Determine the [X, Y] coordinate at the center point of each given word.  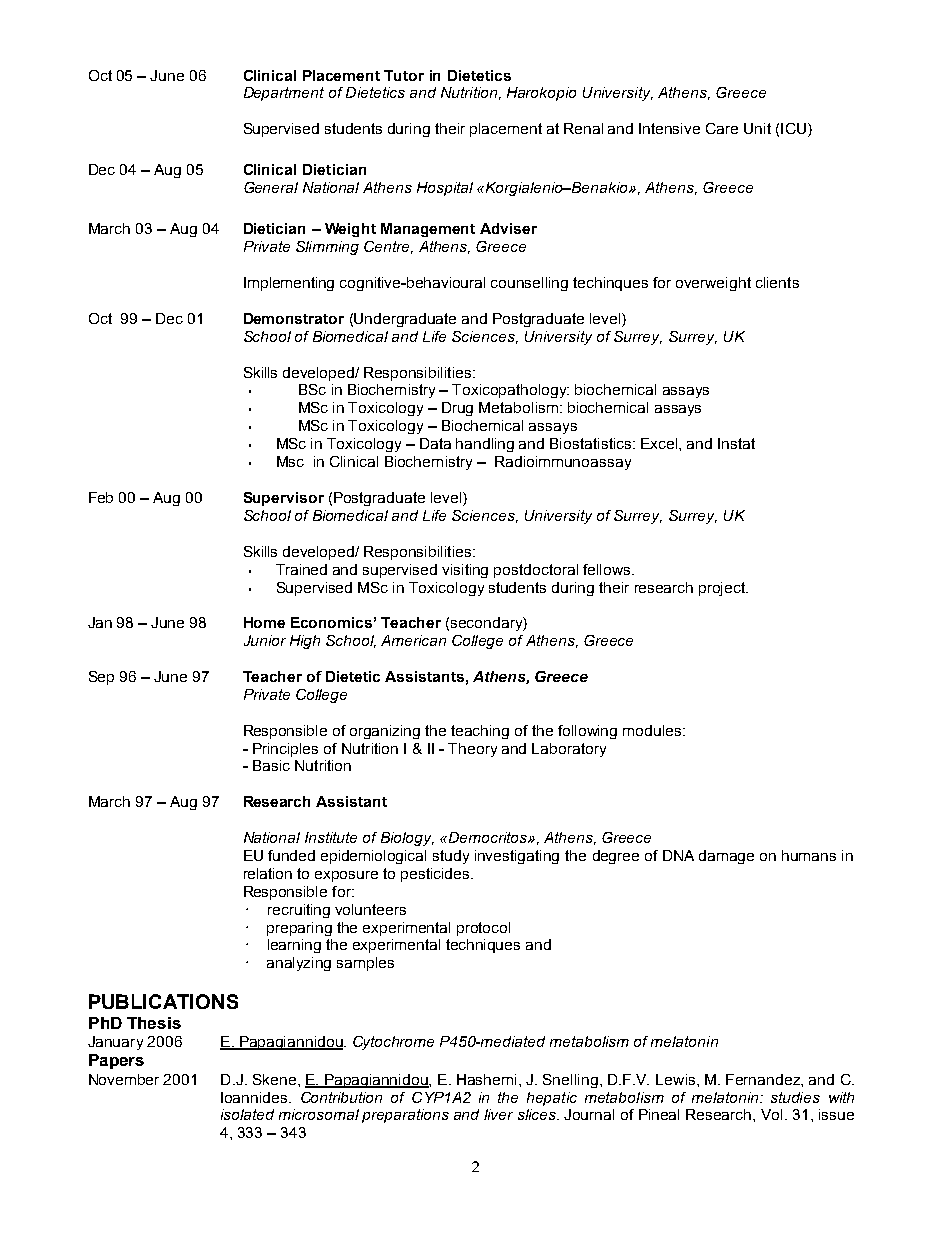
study [451, 857]
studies [795, 1097]
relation [268, 873]
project [723, 589]
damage [726, 857]
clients [777, 282]
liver [498, 1114]
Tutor [404, 75]
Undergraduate [405, 320]
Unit [757, 128]
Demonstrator [294, 318]
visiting [465, 571]
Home [264, 622]
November [124, 1079]
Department [284, 94]
